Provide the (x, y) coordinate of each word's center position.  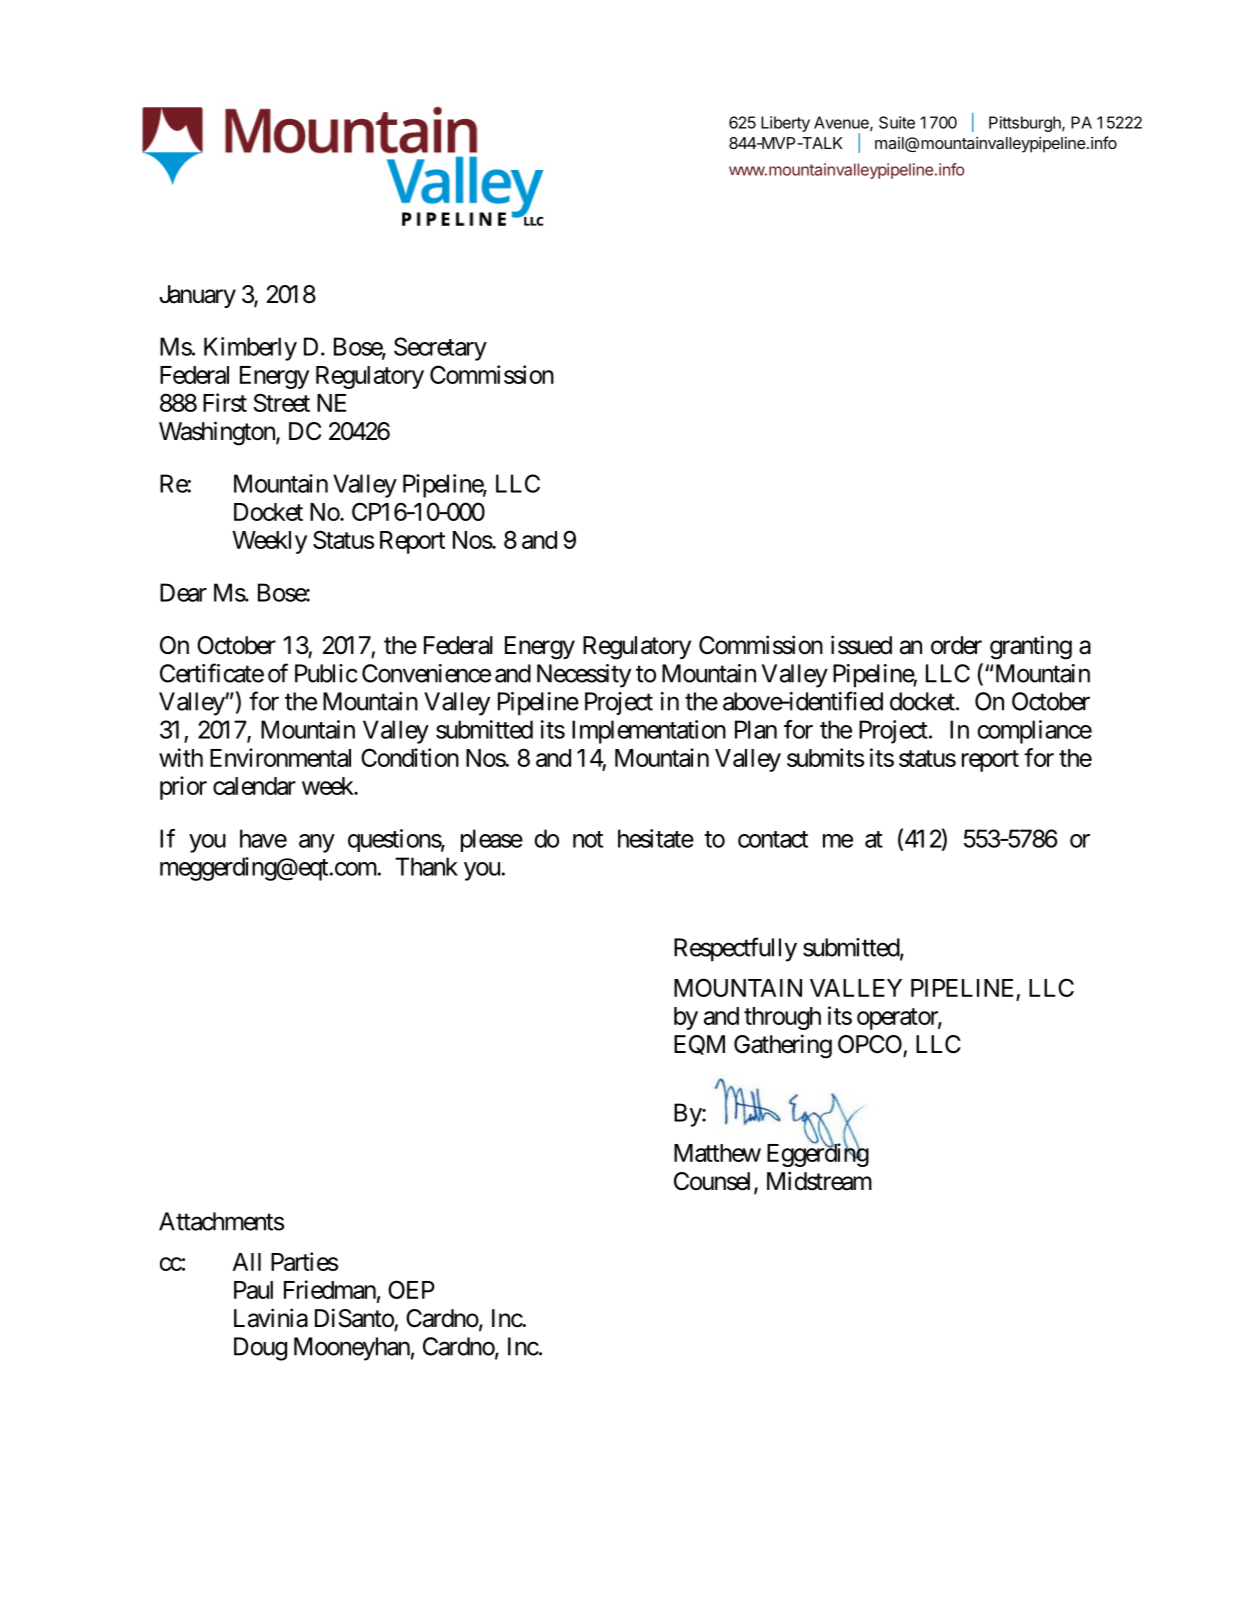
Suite (897, 122)
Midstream (819, 1181)
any (317, 843)
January (197, 296)
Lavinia (271, 1318)
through (782, 1018)
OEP (411, 1289)
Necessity (584, 676)
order (956, 645)
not (588, 839)
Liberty (785, 124)
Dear (183, 592)
